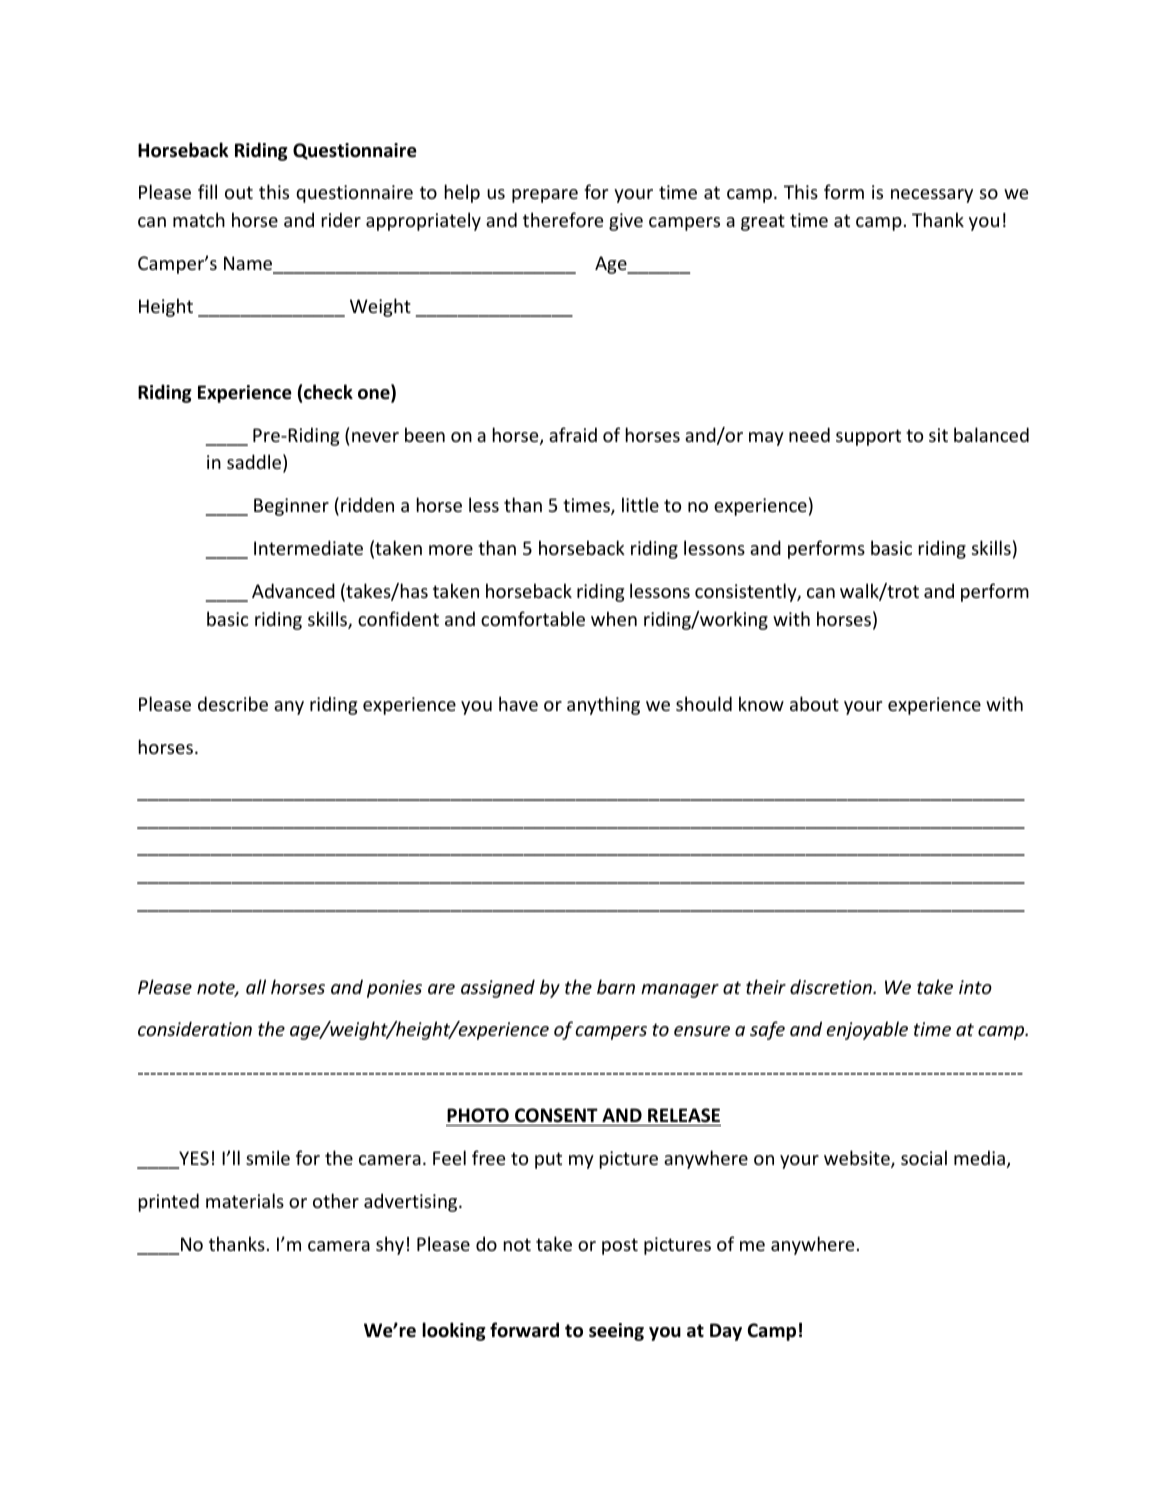 The image size is (1167, 1510). I want to click on therefore, so click(563, 219).
